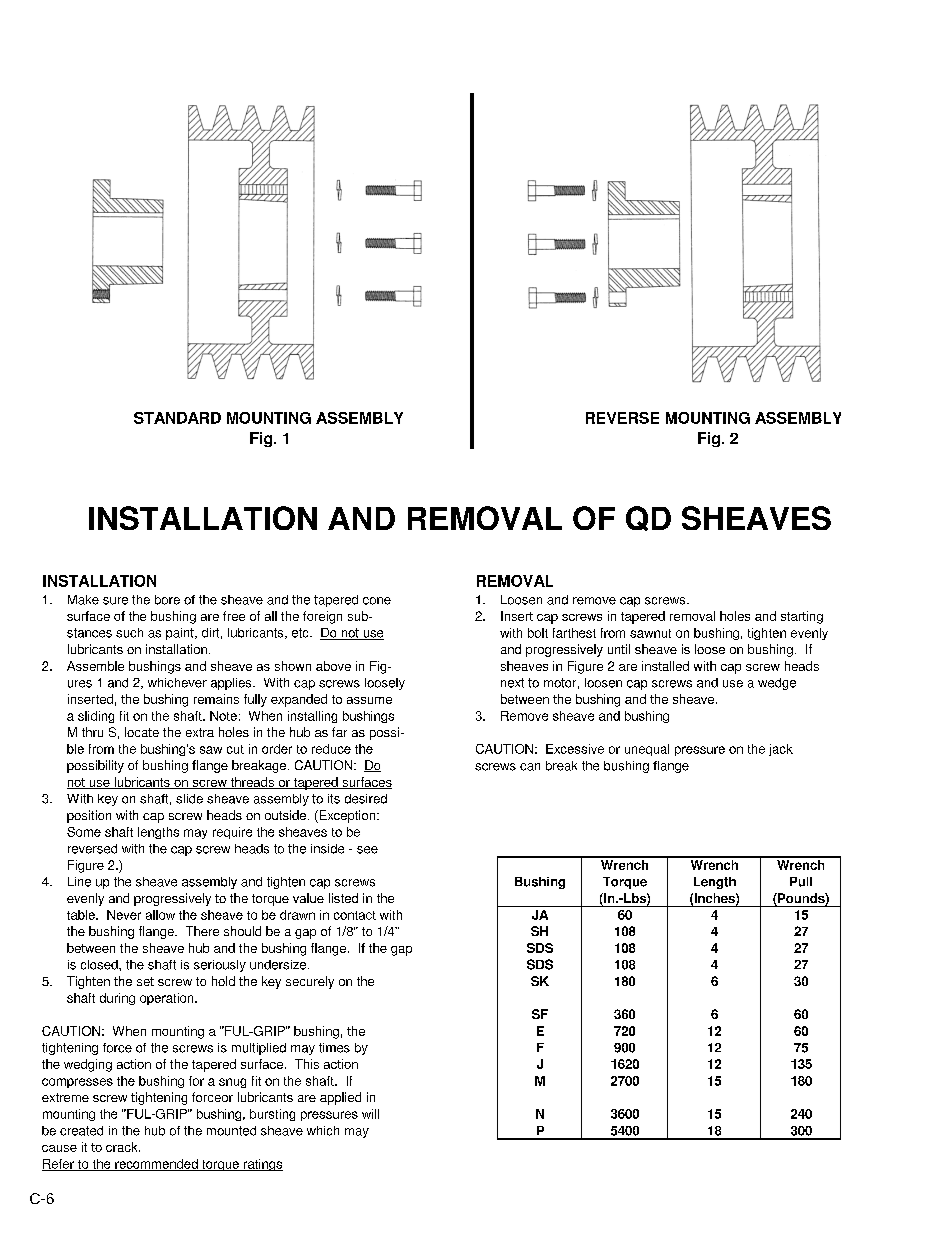 This image has width=952, height=1233. Describe the element at coordinates (177, 418) in the image. I see `STANDARD` at that location.
